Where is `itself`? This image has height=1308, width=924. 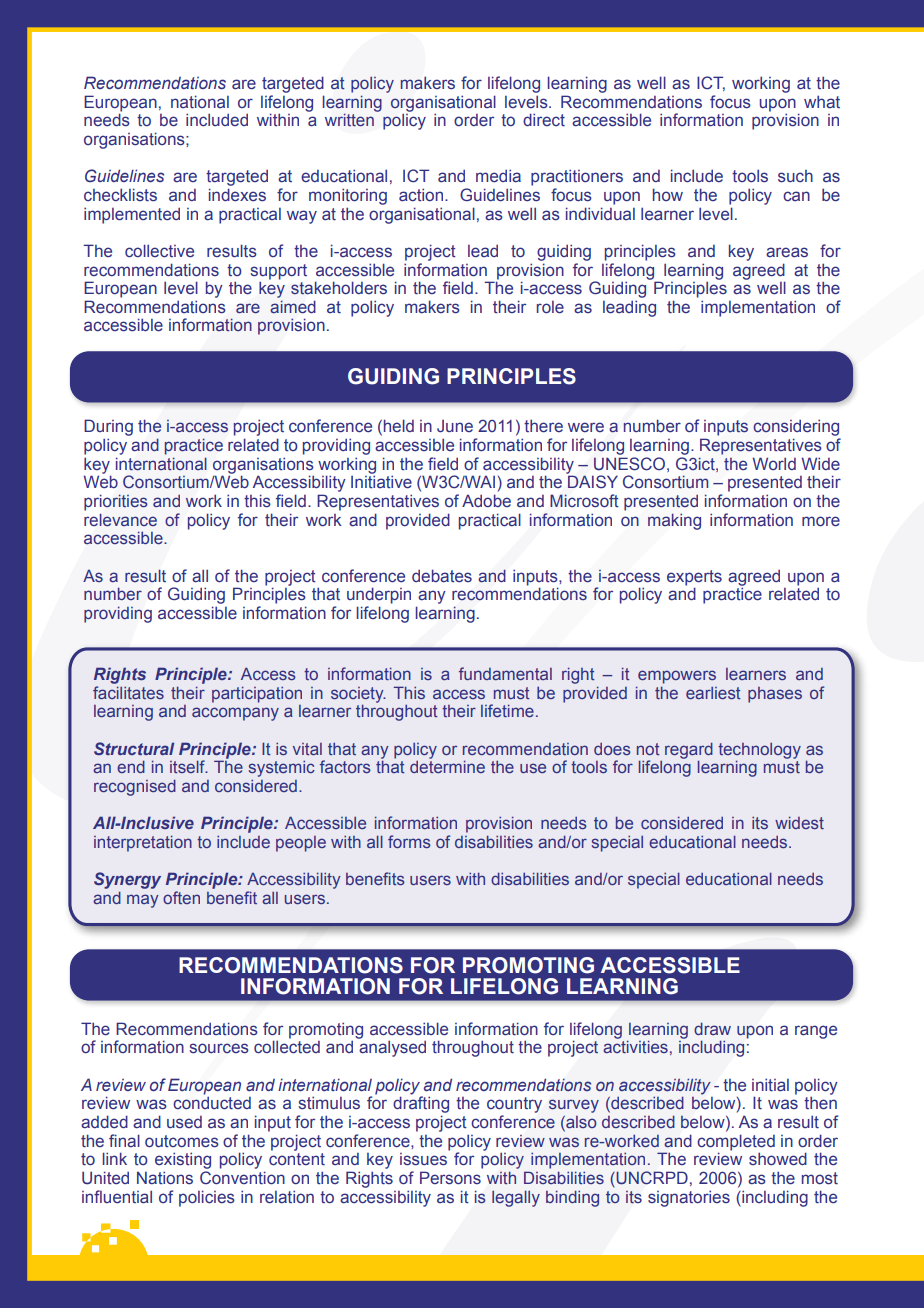
itself is located at coordinates (188, 766).
